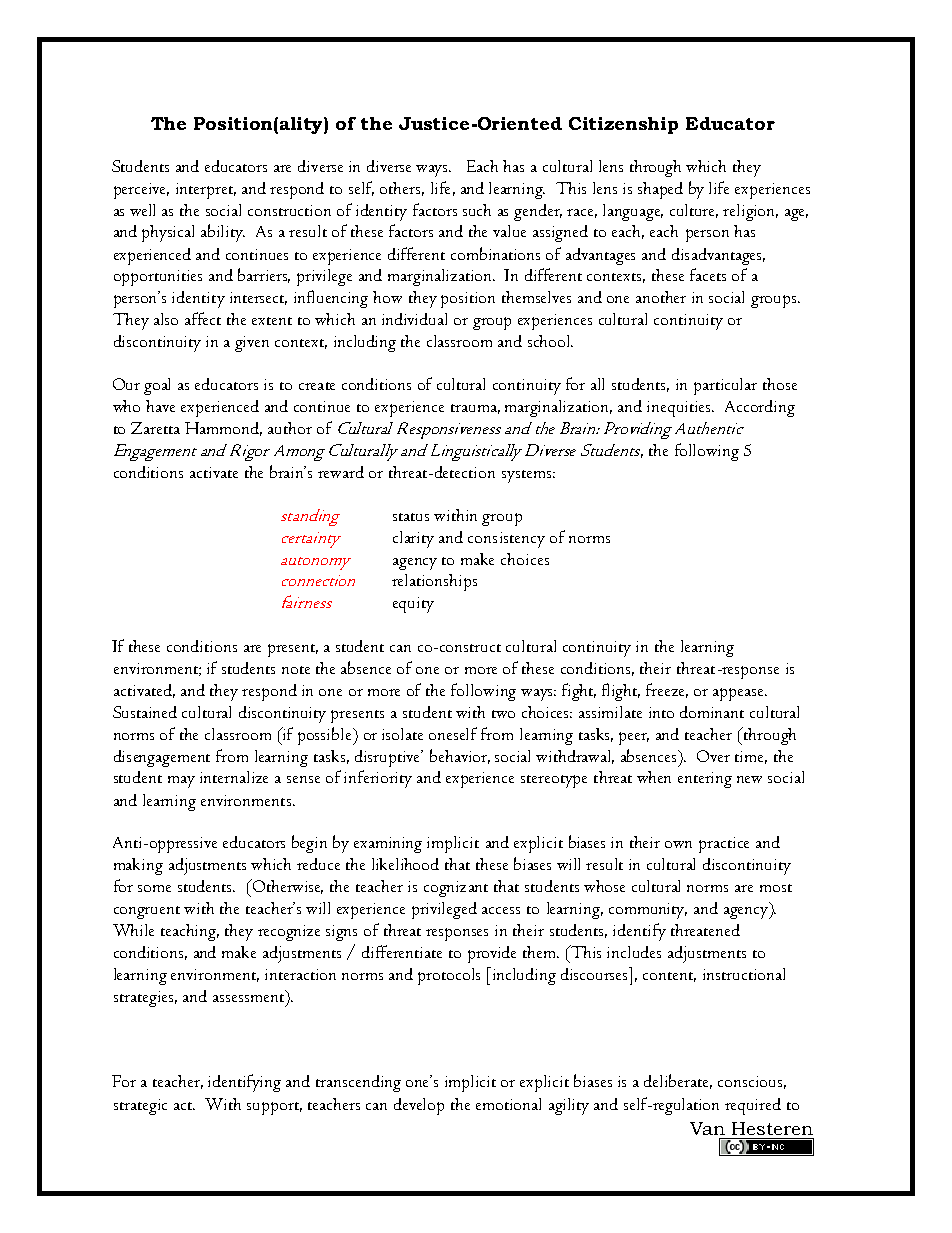 The width and height of the document is (952, 1233). What do you see at coordinates (667, 690) in the document?
I see `freeze` at bounding box center [667, 690].
